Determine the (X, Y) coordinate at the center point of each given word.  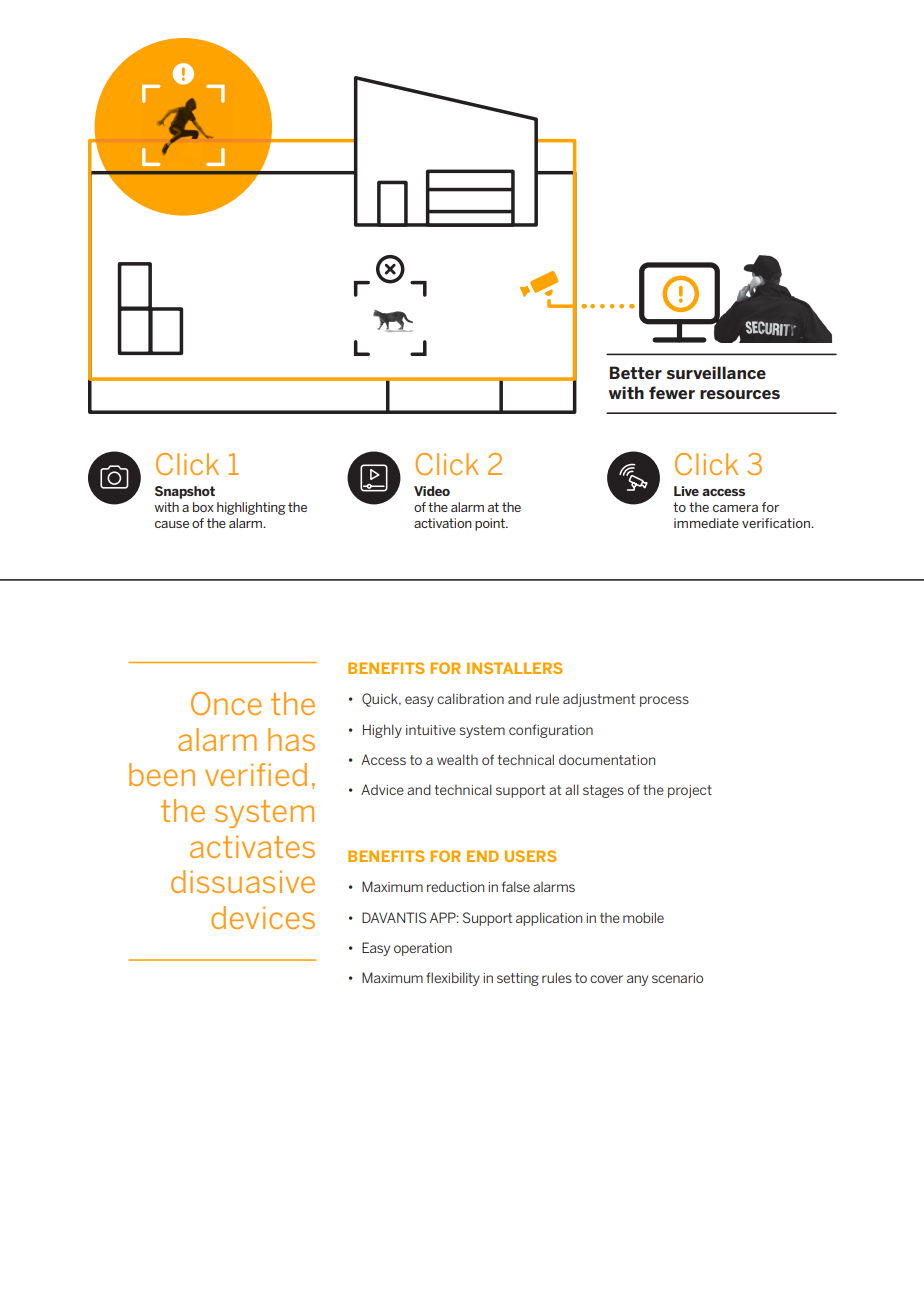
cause (172, 524)
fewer (672, 392)
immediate (706, 523)
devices (263, 917)
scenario (677, 978)
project (690, 791)
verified (256, 774)
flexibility (453, 979)
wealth (457, 759)
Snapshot (185, 492)
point (491, 524)
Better (636, 372)
